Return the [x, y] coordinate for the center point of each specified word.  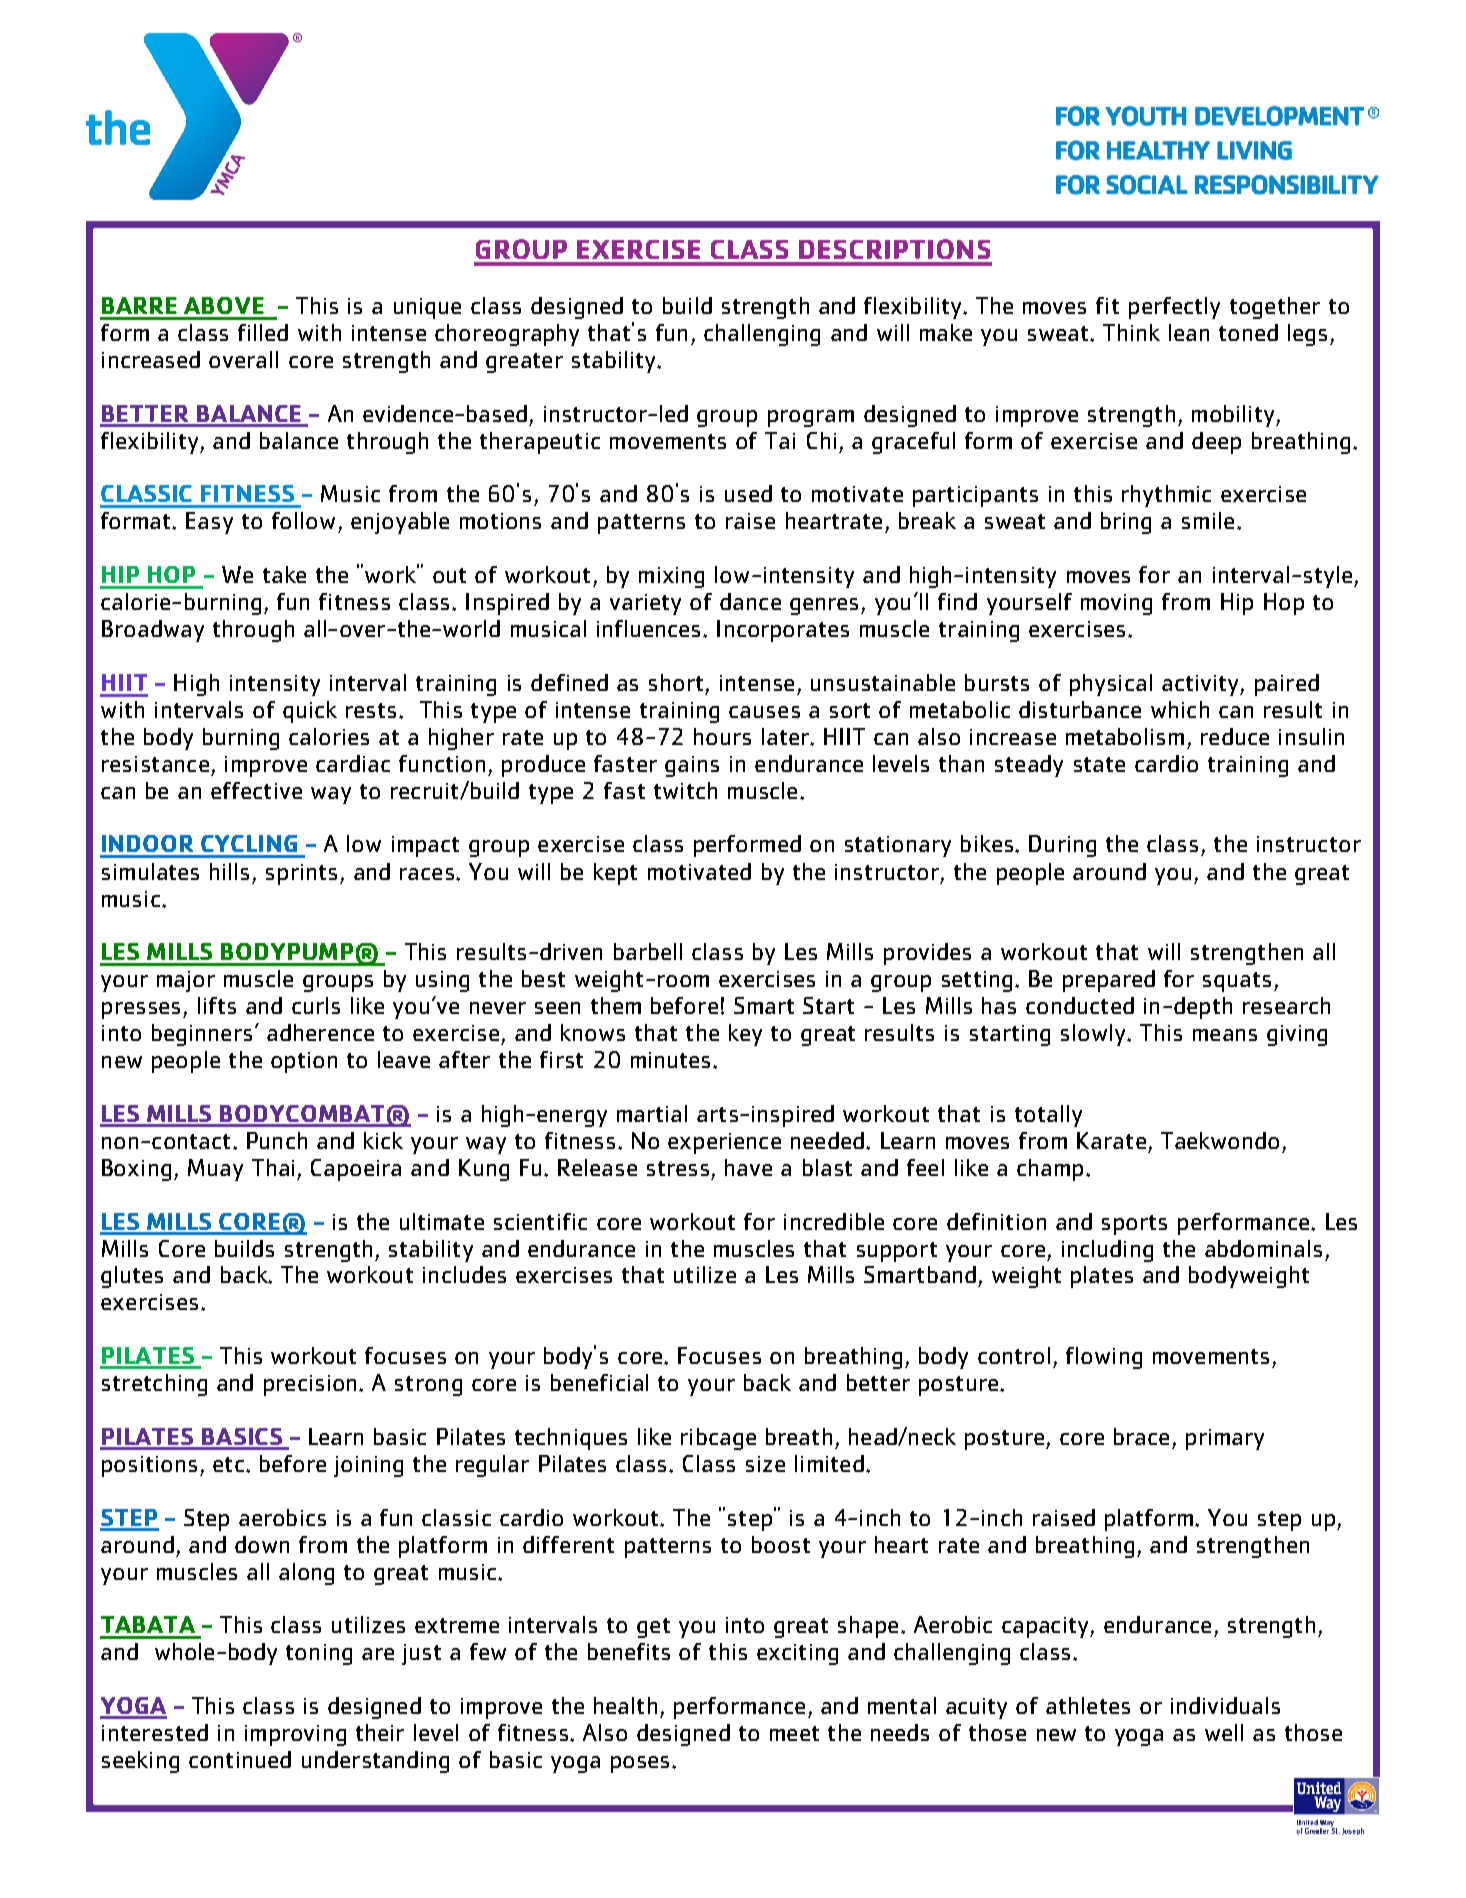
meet [794, 1733]
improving [295, 1735]
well [1224, 1732]
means [1225, 1035]
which [1180, 709]
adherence [320, 1032]
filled [263, 332]
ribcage [718, 1439]
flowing [1104, 1358]
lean [1189, 332]
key [745, 1035]
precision [310, 1385]
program [811, 418]
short [676, 682]
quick [310, 712]
